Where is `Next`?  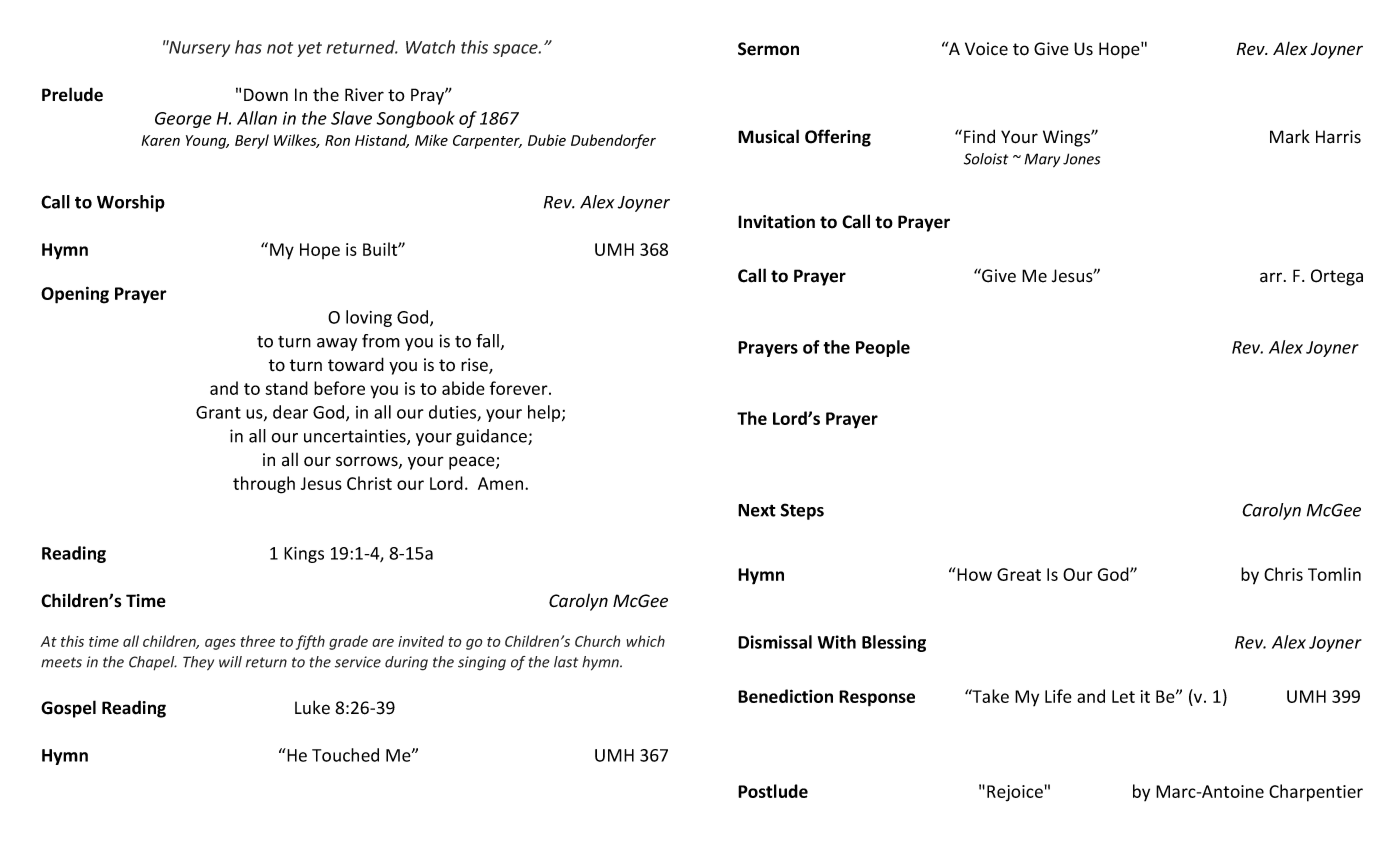
Next is located at coordinates (757, 510).
